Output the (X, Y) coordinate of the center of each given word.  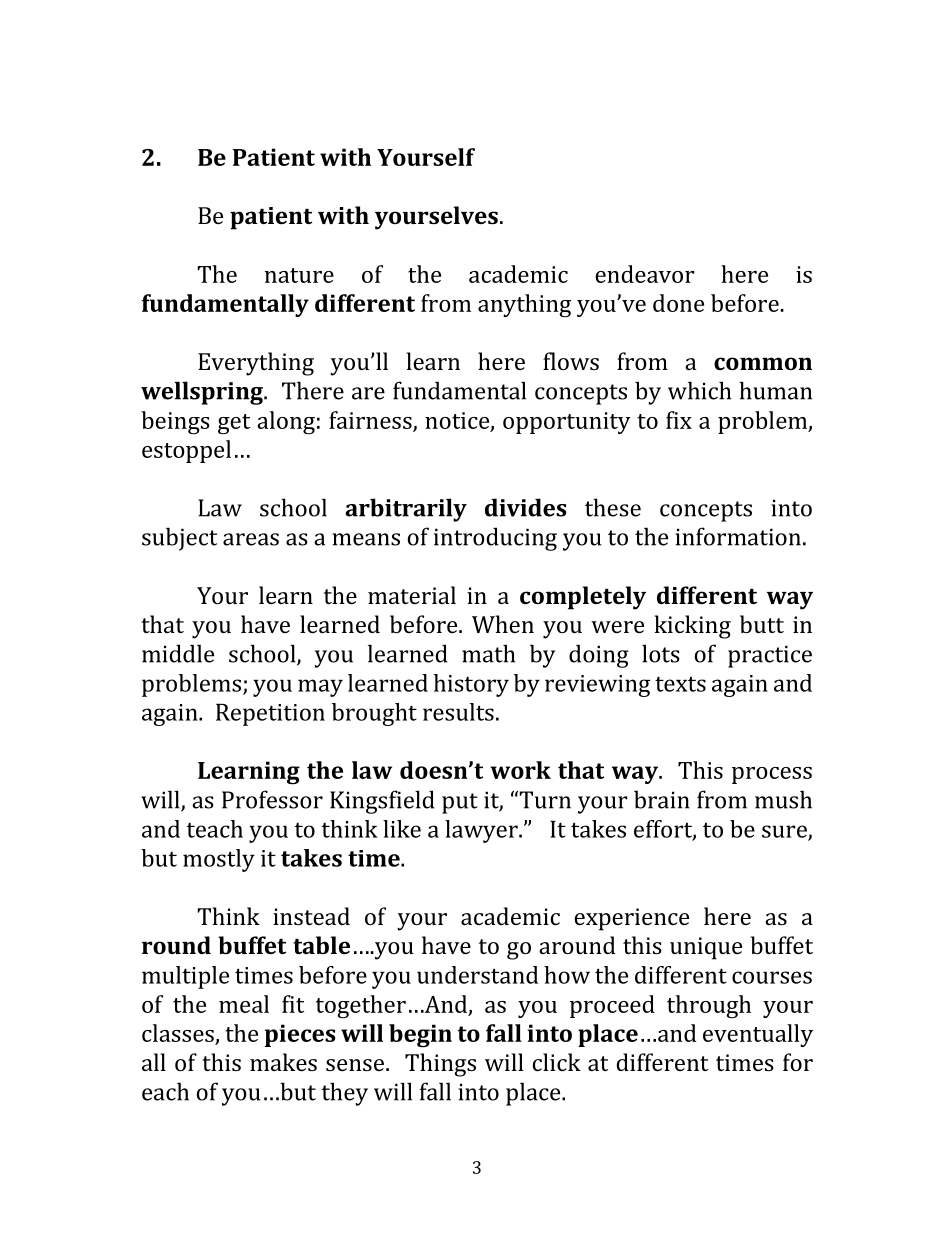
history (471, 685)
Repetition (270, 715)
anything (524, 306)
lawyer (482, 831)
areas (251, 539)
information (738, 536)
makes (283, 1062)
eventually (758, 1035)
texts (680, 684)
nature (299, 275)
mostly (219, 860)
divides (526, 507)
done (678, 303)
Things (440, 1065)
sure (785, 832)
